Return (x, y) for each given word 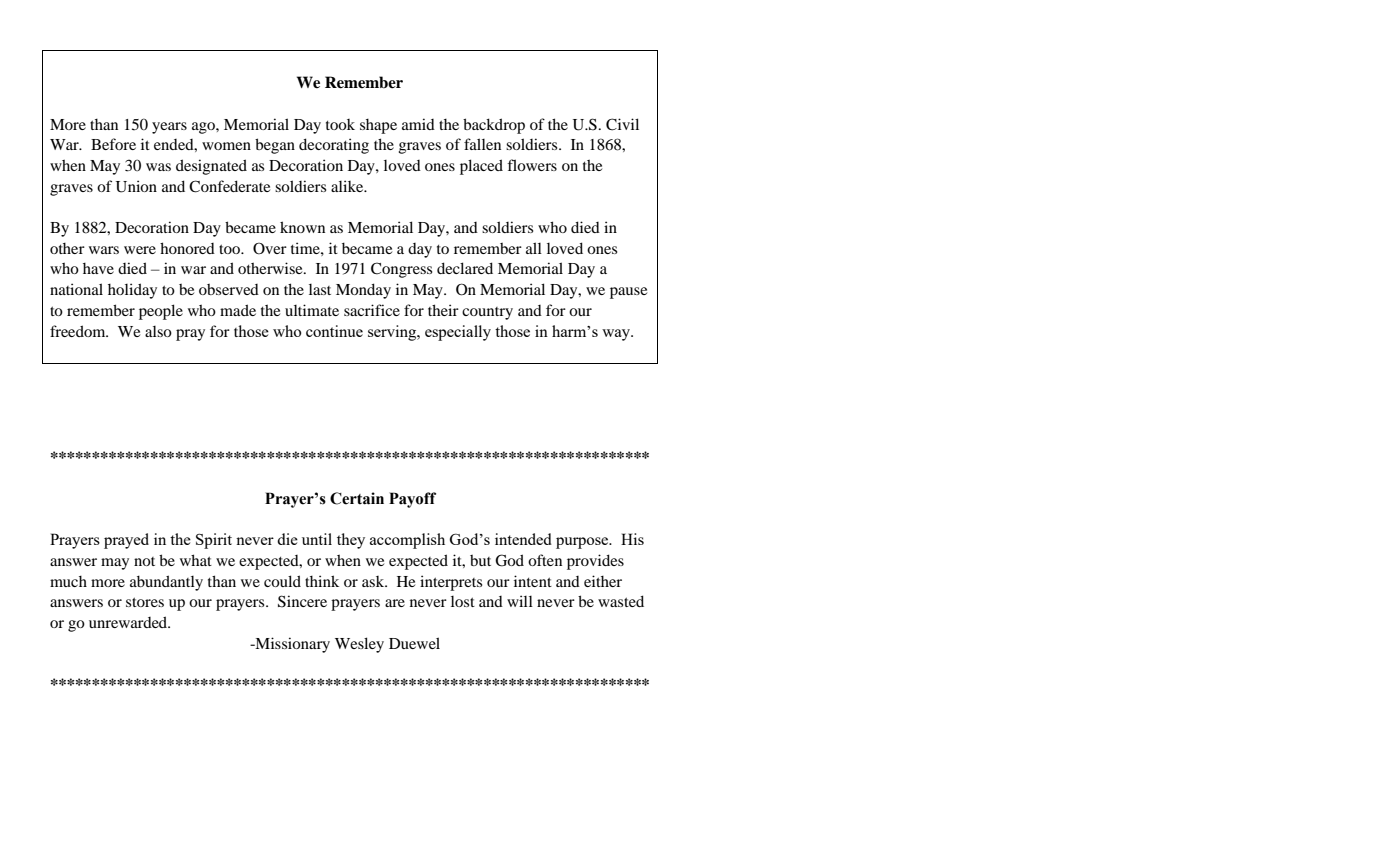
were (140, 250)
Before (113, 144)
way (617, 335)
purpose (583, 543)
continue (334, 331)
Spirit (214, 541)
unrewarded (129, 622)
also (158, 331)
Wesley (359, 645)
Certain (357, 498)
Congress (401, 270)
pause (628, 293)
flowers (532, 165)
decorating (334, 146)
